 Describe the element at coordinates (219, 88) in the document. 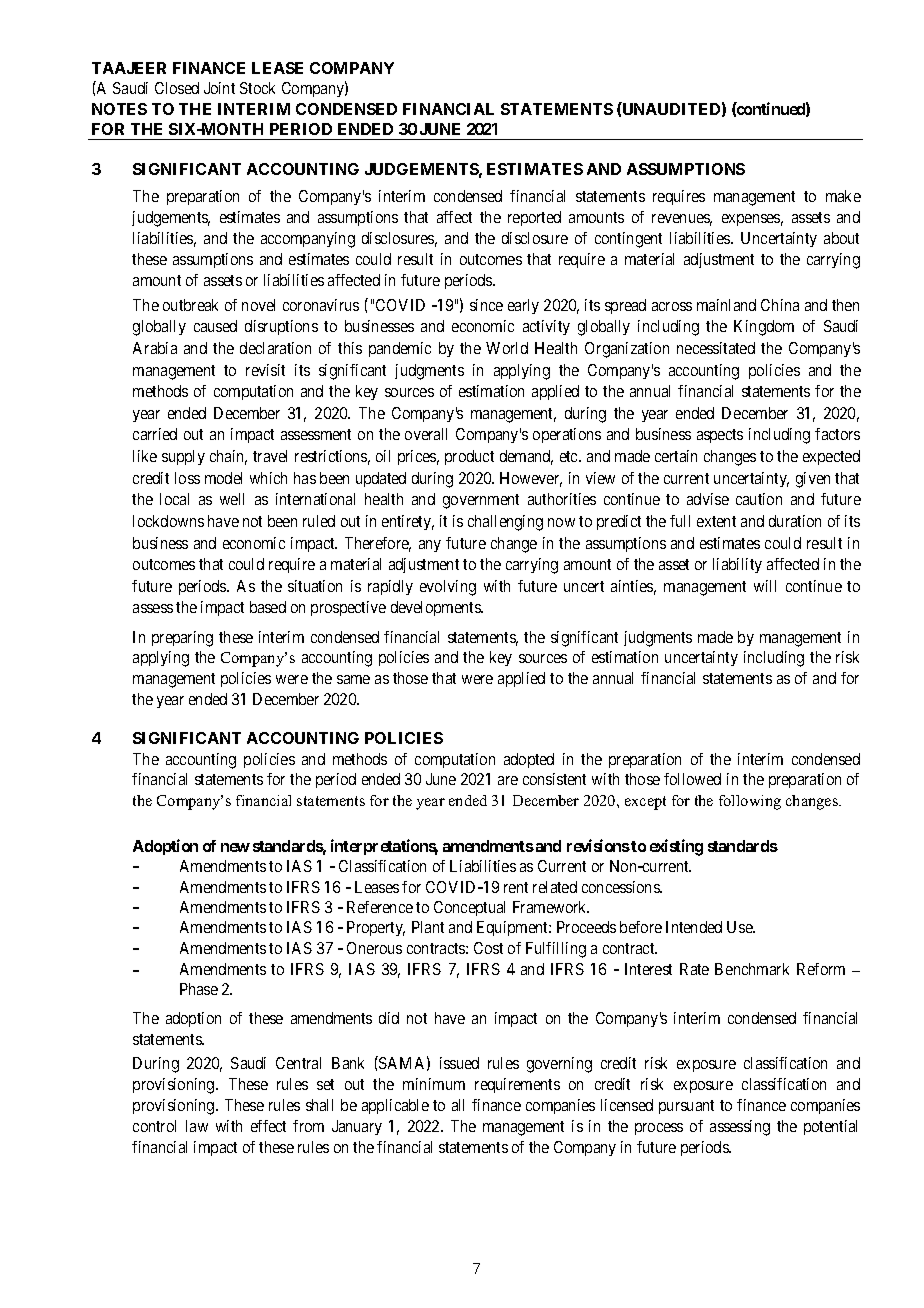

I see `Joint` at that location.
